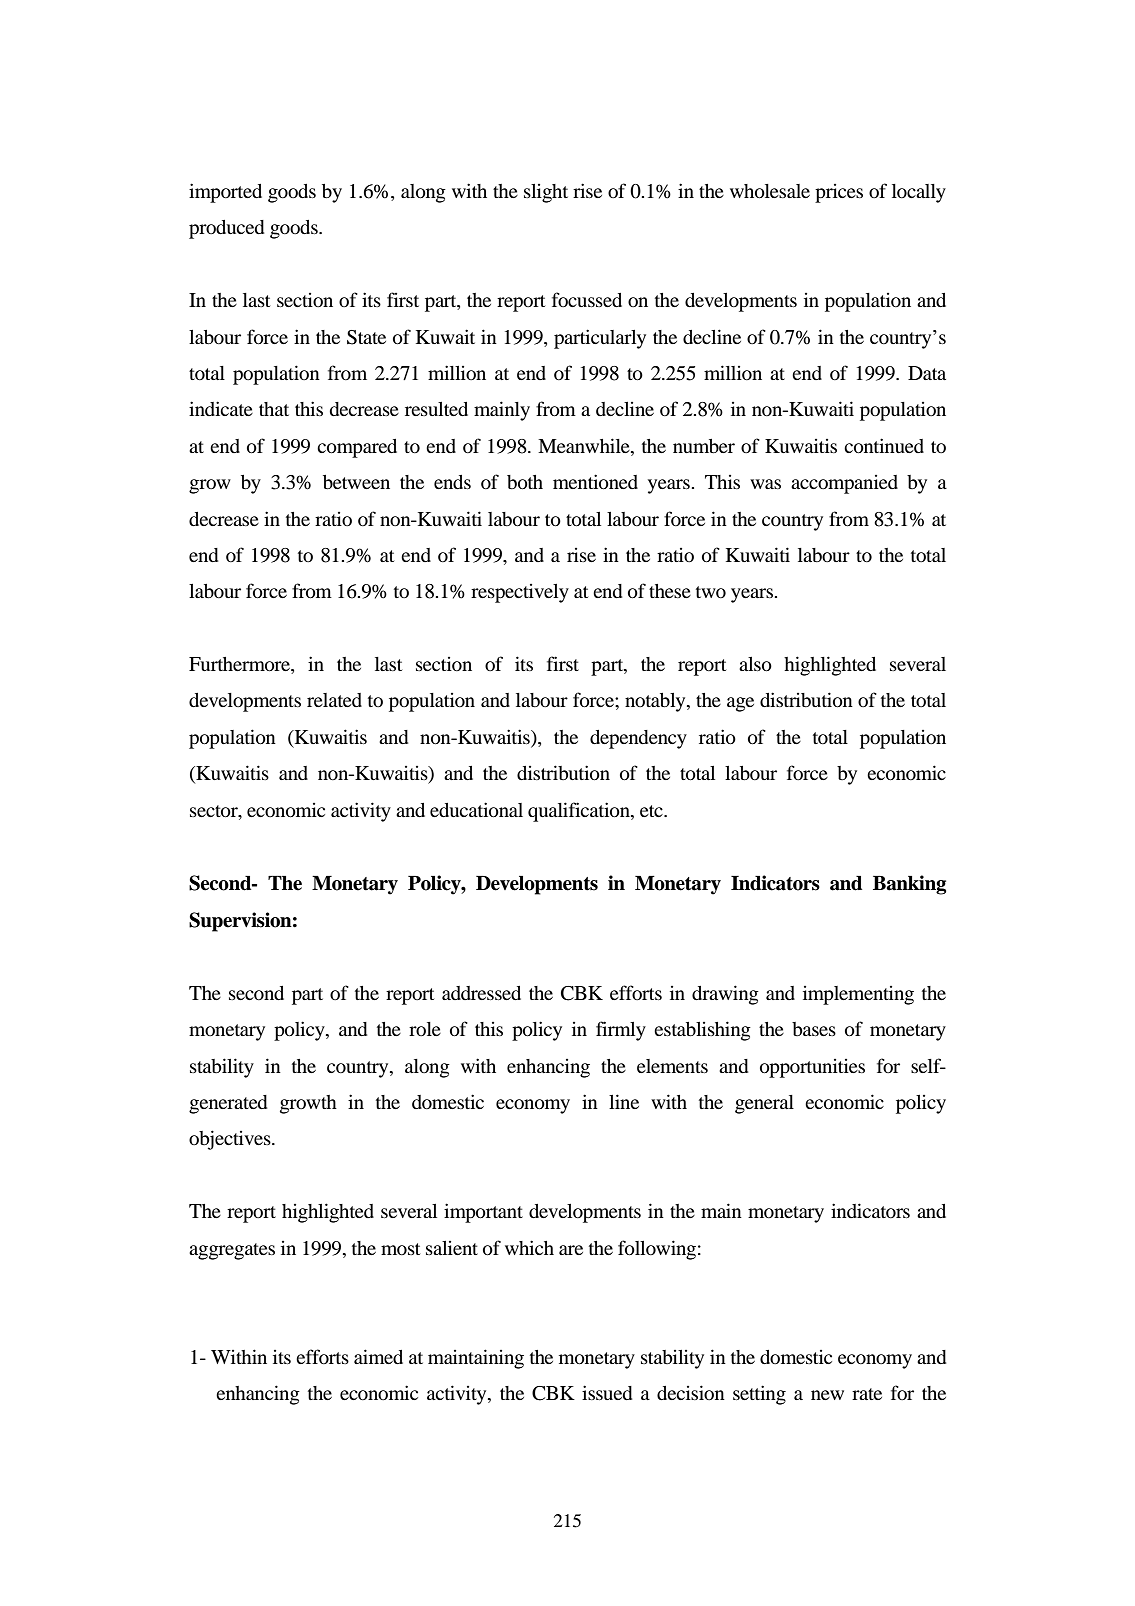 This screenshot has height=1606, width=1135. Describe the element at coordinates (226, 229) in the screenshot. I see `produced` at that location.
